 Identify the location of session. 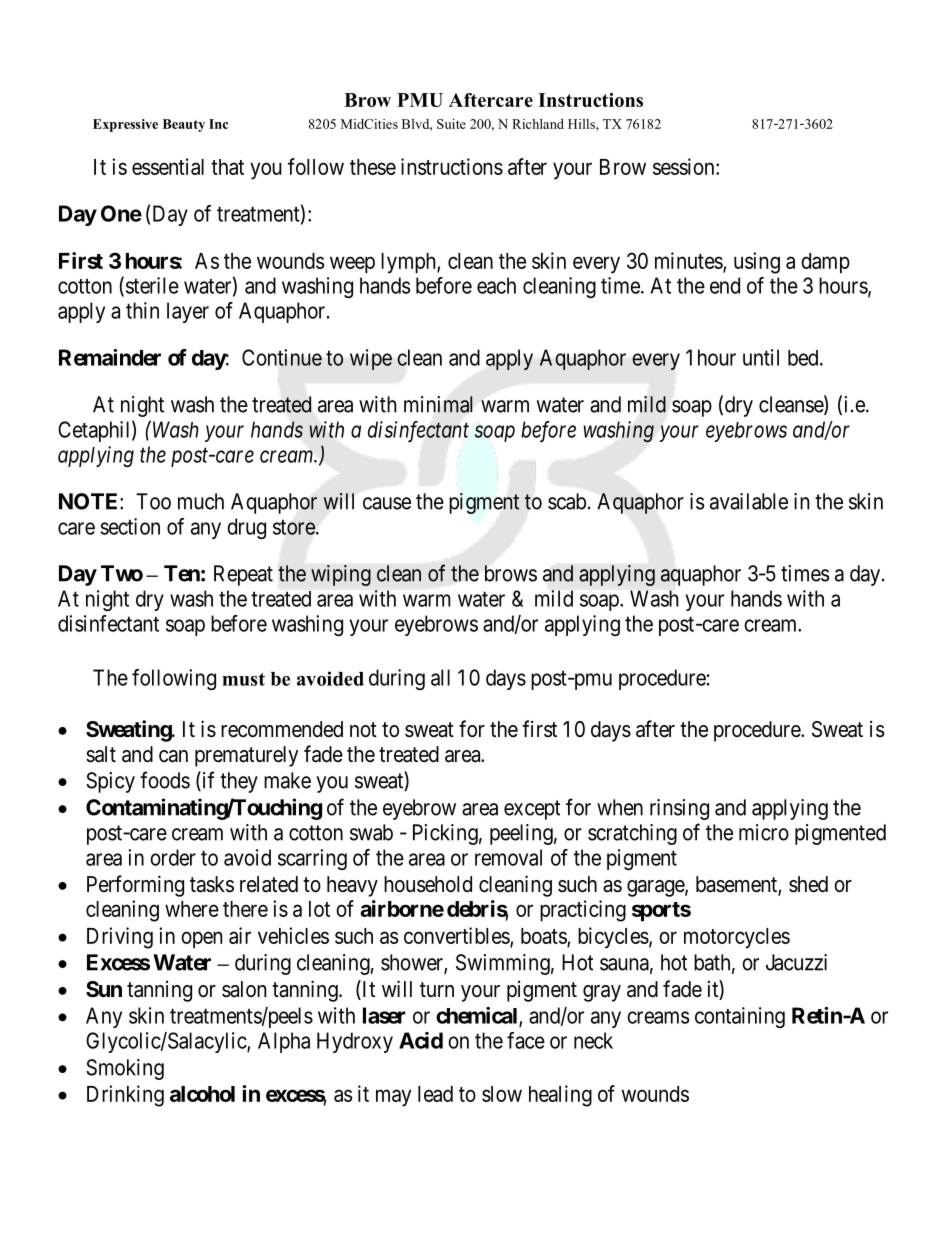
(685, 166).
